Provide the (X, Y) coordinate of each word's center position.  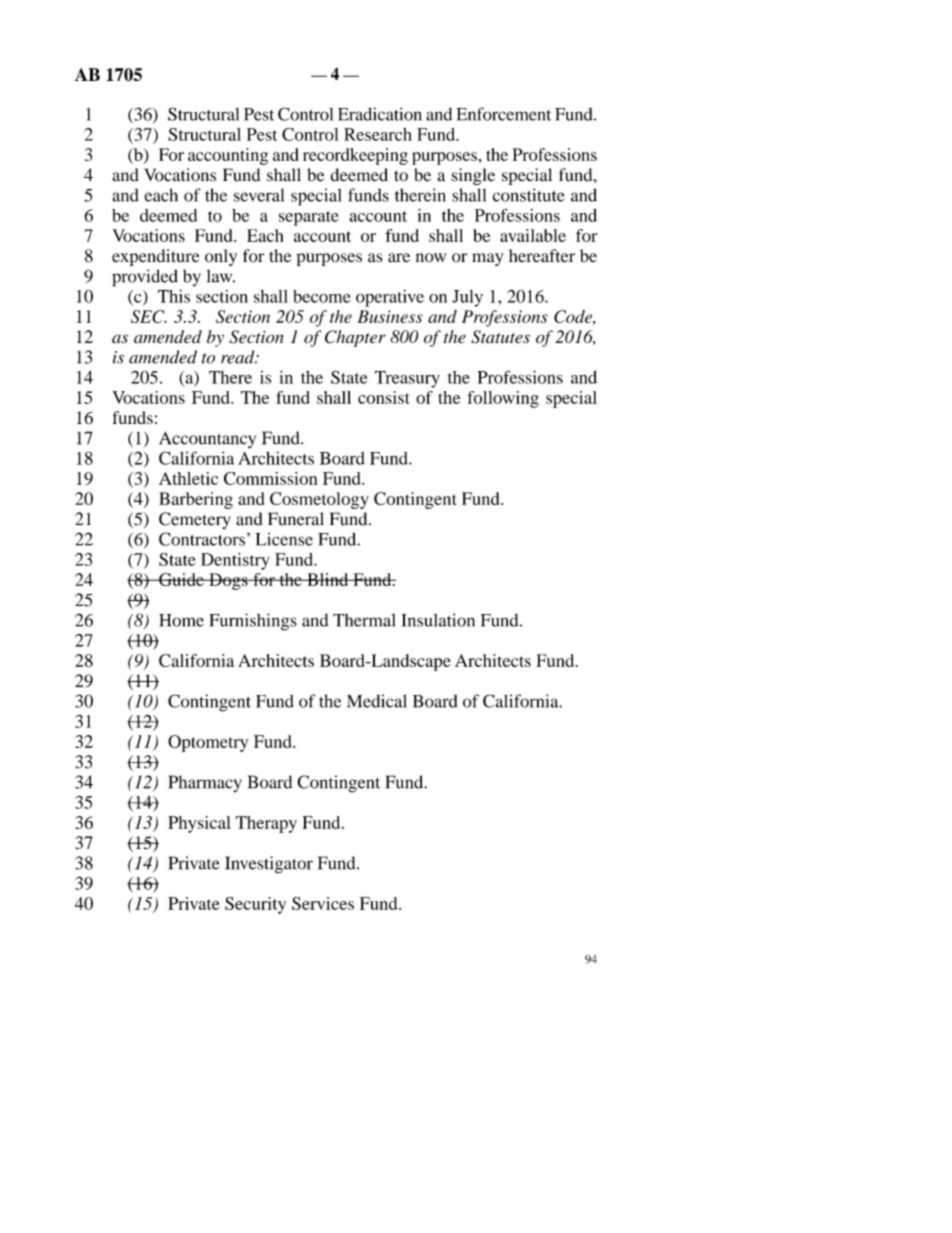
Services (323, 903)
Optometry (208, 743)
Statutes (500, 337)
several (259, 195)
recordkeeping (355, 156)
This (174, 296)
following (503, 399)
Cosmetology (319, 500)
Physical (199, 824)
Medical (377, 701)
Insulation (438, 620)
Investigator (269, 865)
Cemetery (194, 520)
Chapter (355, 338)
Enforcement (503, 114)
